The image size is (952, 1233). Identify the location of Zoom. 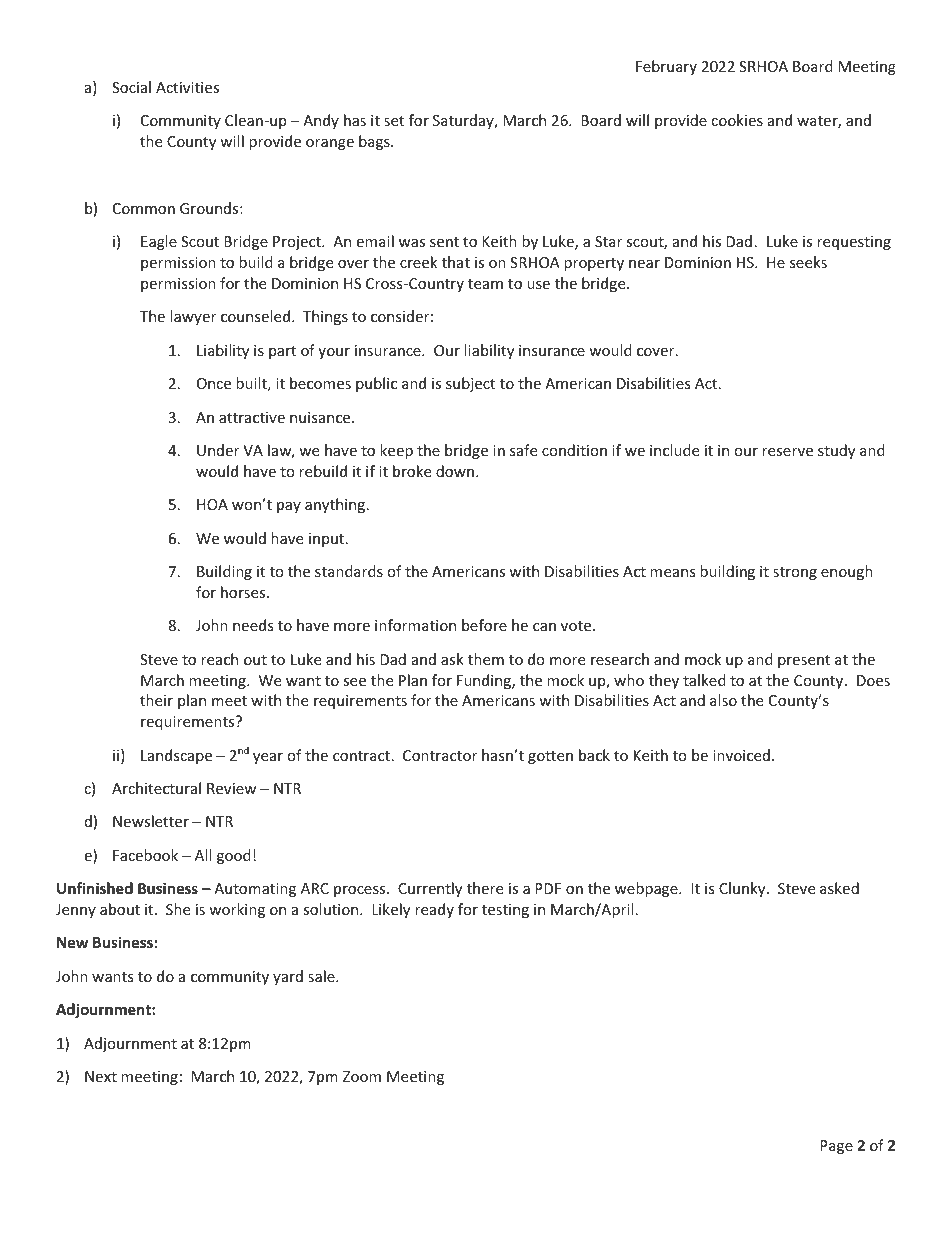
(362, 1076).
